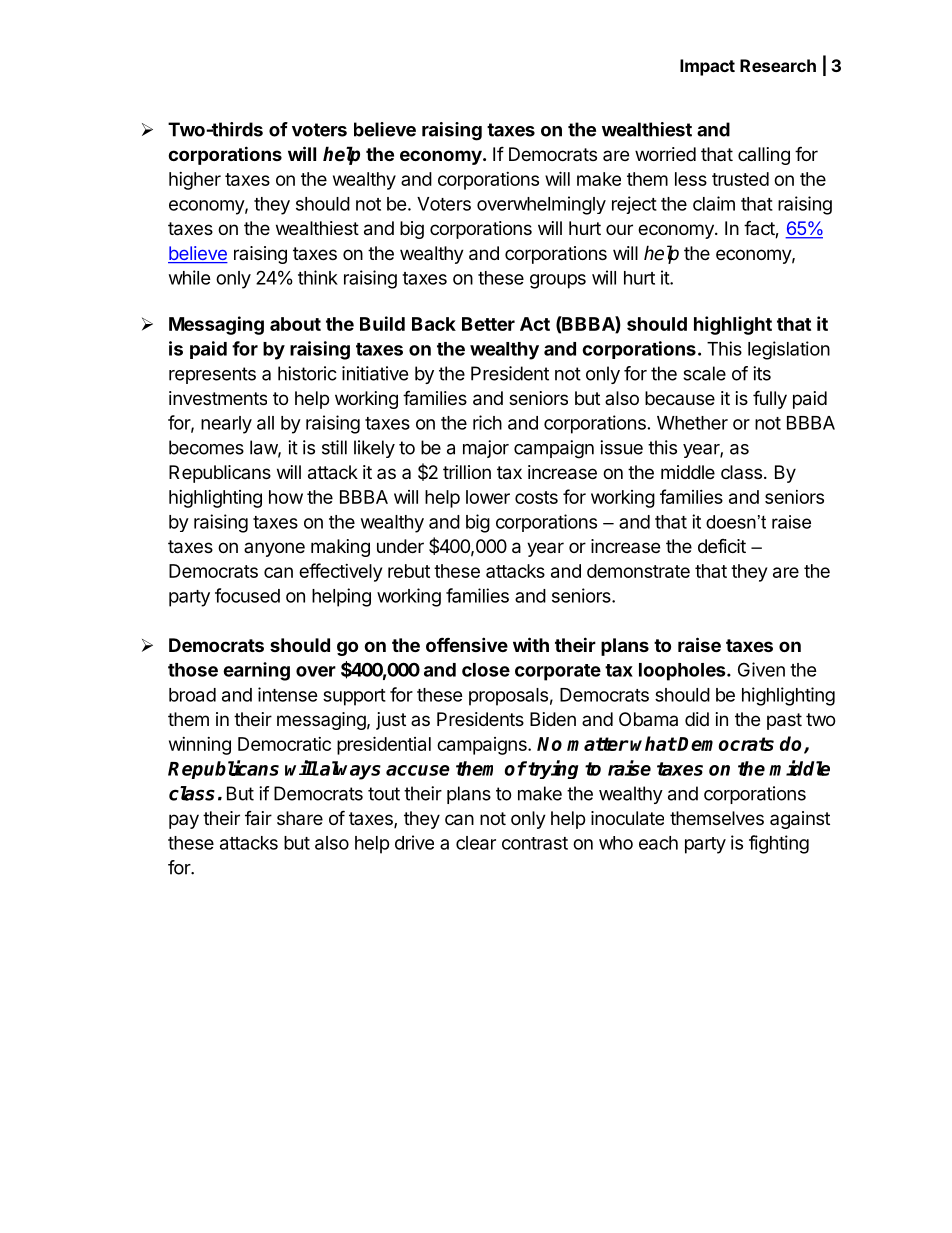  Describe the element at coordinates (487, 422) in the screenshot. I see `rich` at that location.
